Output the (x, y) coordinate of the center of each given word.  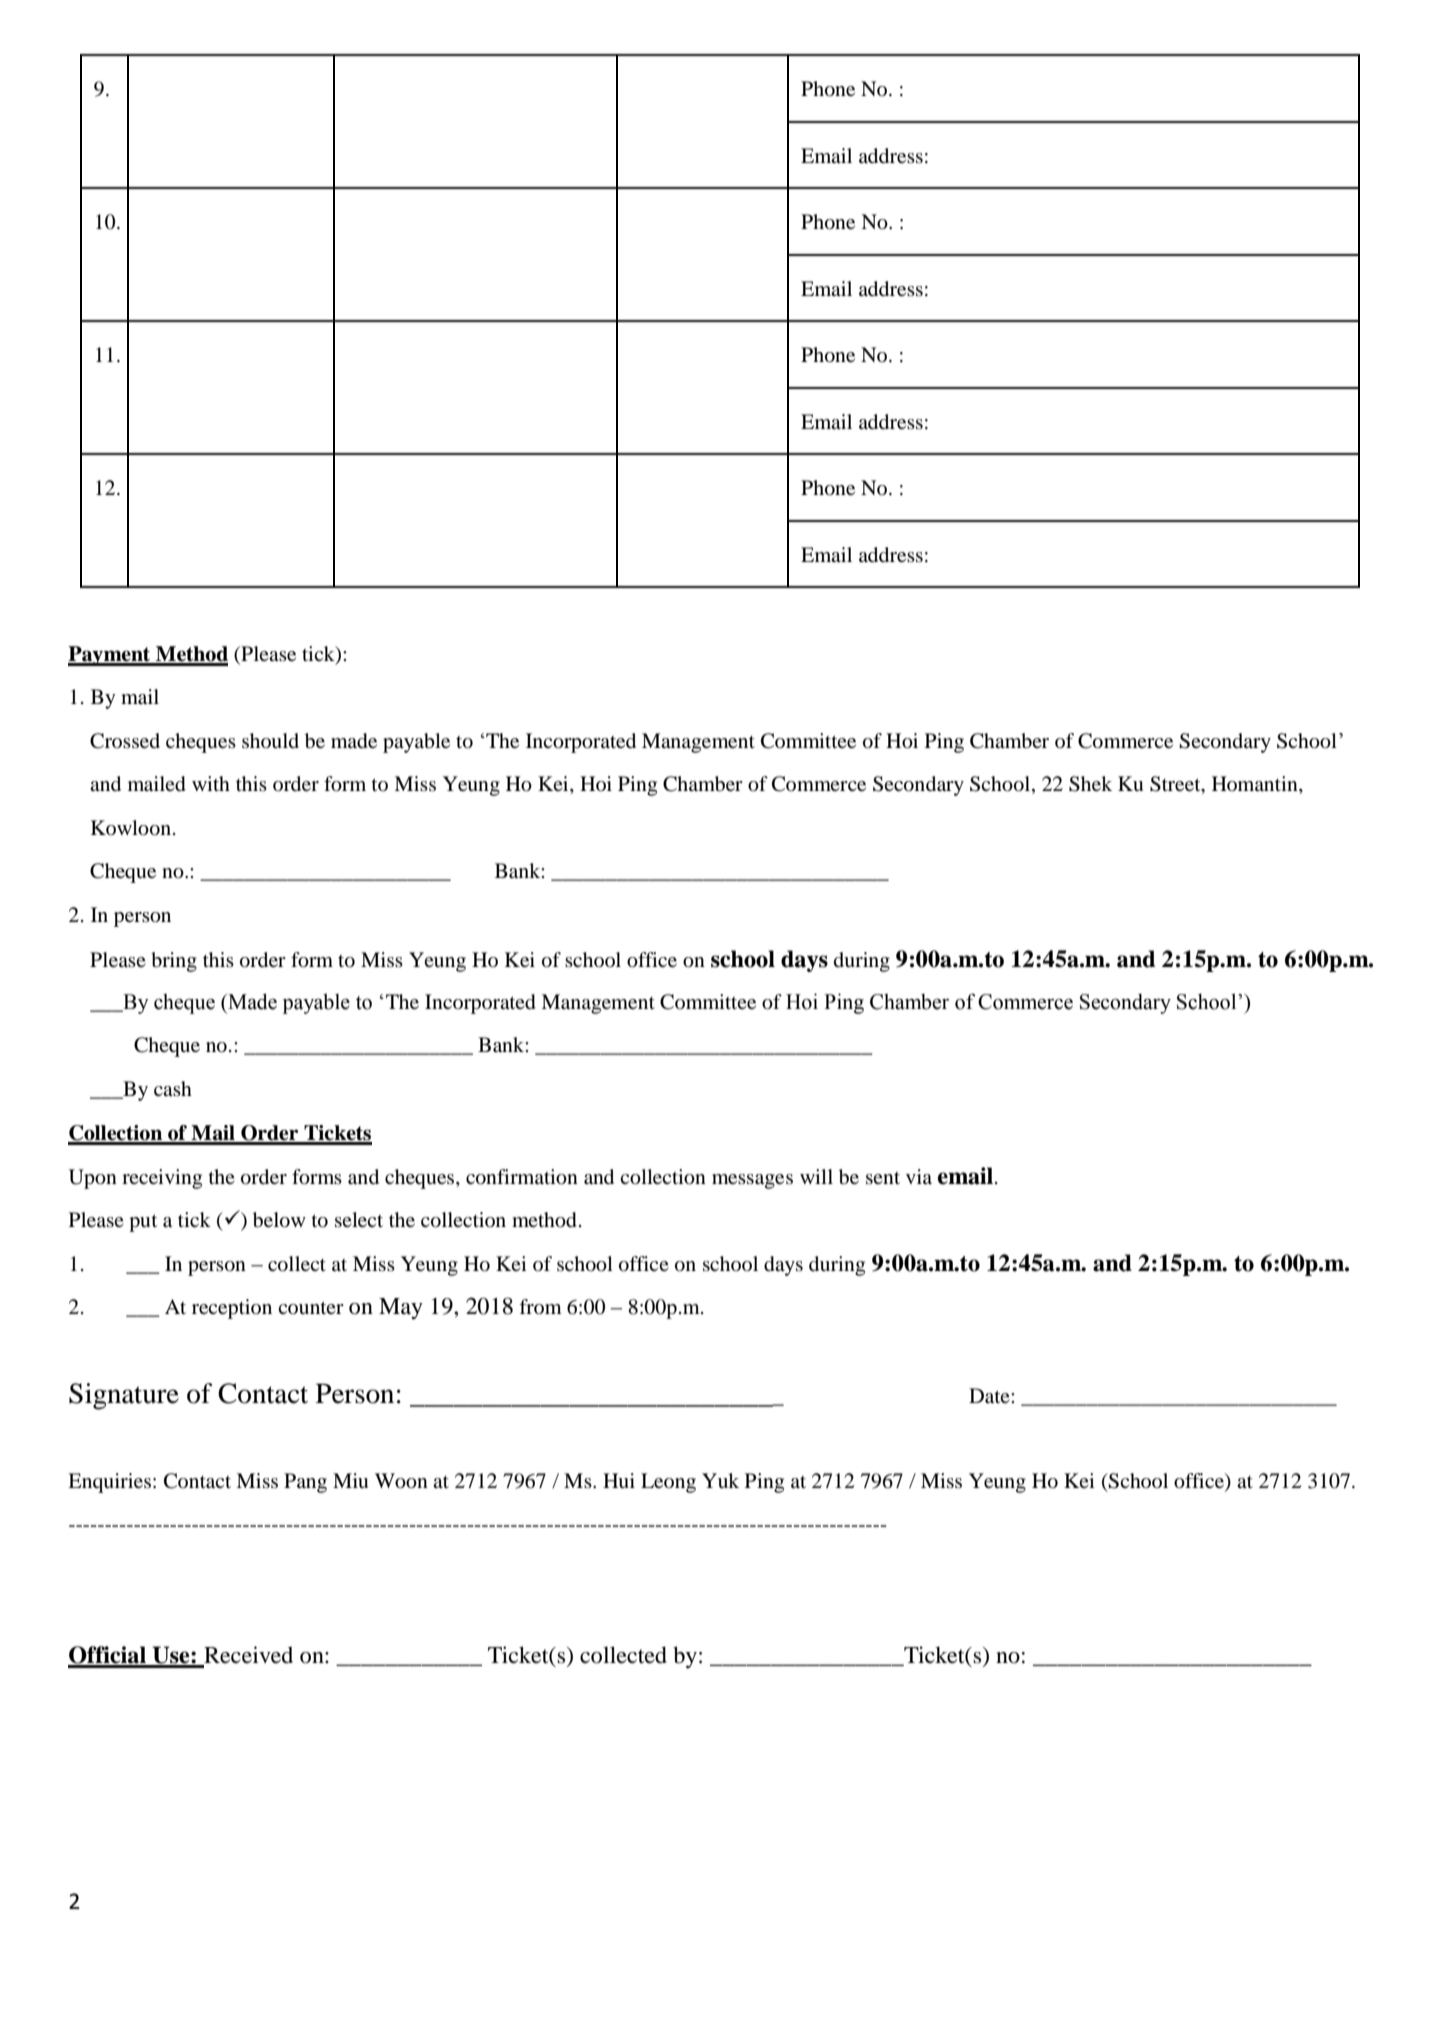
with (211, 783)
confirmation (522, 1177)
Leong (668, 1483)
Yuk (720, 1480)
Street (1176, 785)
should (270, 741)
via (919, 1176)
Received (247, 1656)
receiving (162, 1179)
